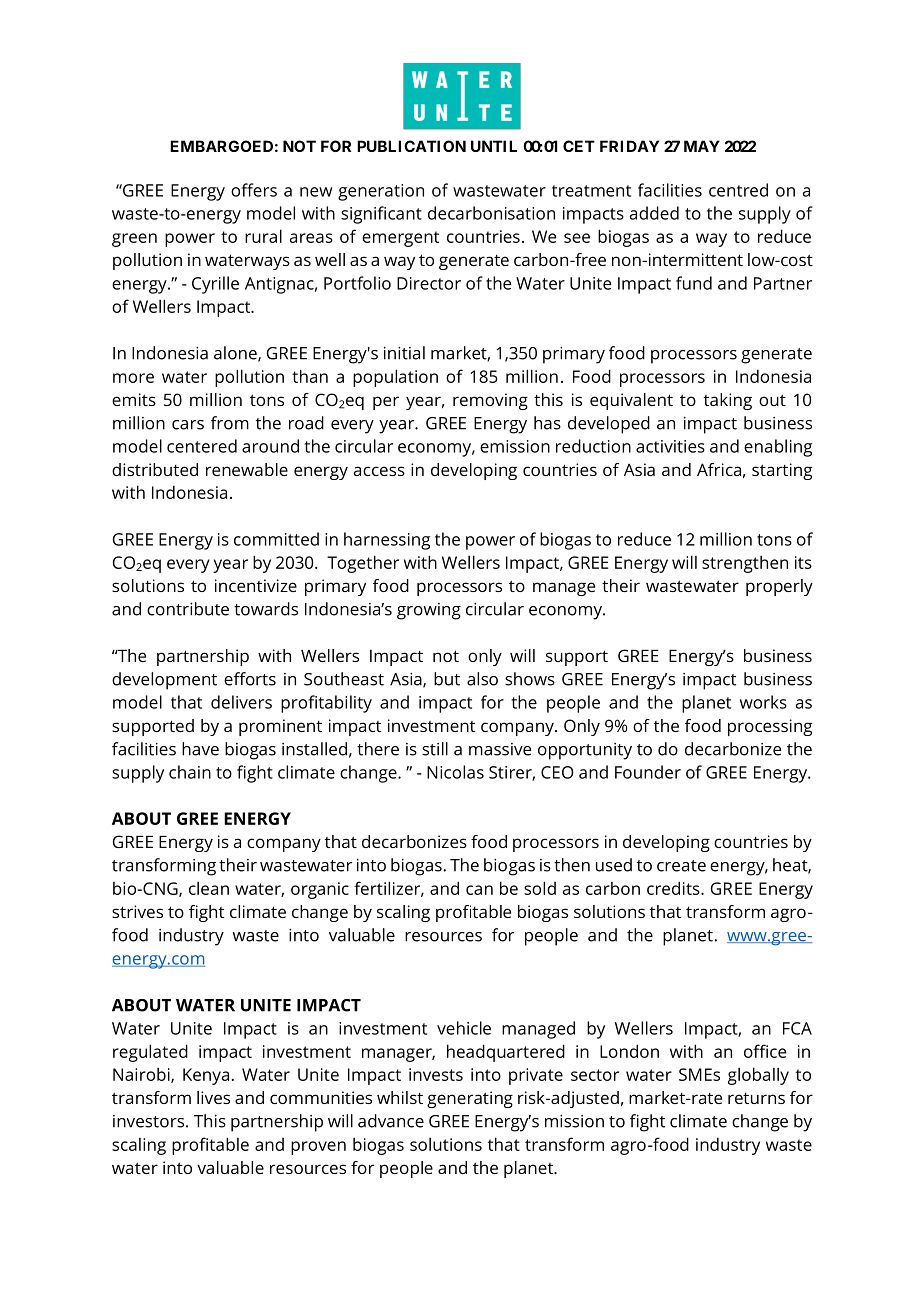 This screenshot has height=1308, width=924. I want to click on clean, so click(209, 888).
